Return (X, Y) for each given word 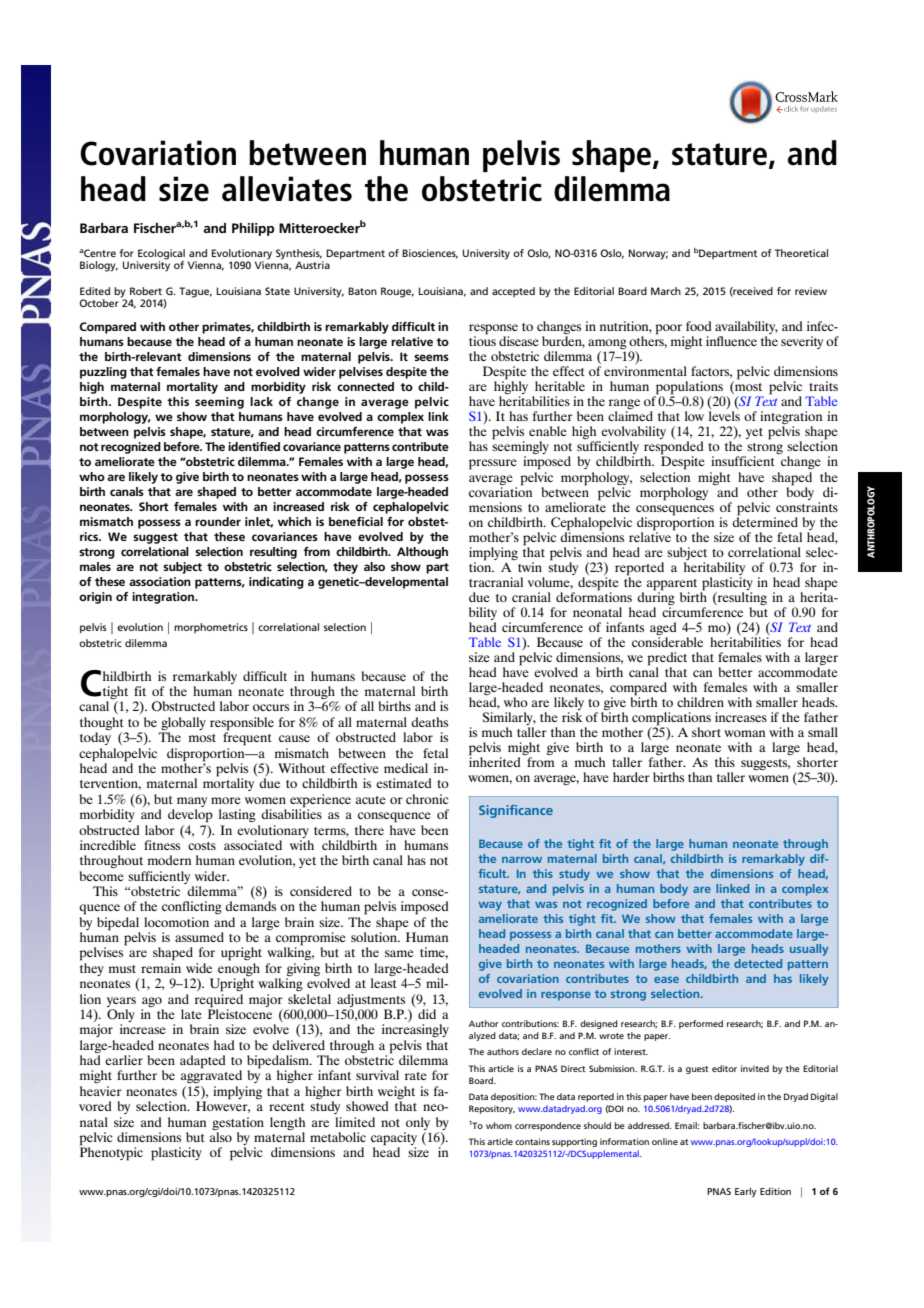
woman (744, 733)
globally (182, 725)
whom (499, 1125)
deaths (429, 722)
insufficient (743, 461)
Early (746, 1192)
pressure (493, 464)
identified (254, 446)
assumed (199, 937)
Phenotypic (111, 1153)
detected (758, 963)
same (399, 953)
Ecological (161, 255)
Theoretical (801, 253)
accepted (513, 292)
